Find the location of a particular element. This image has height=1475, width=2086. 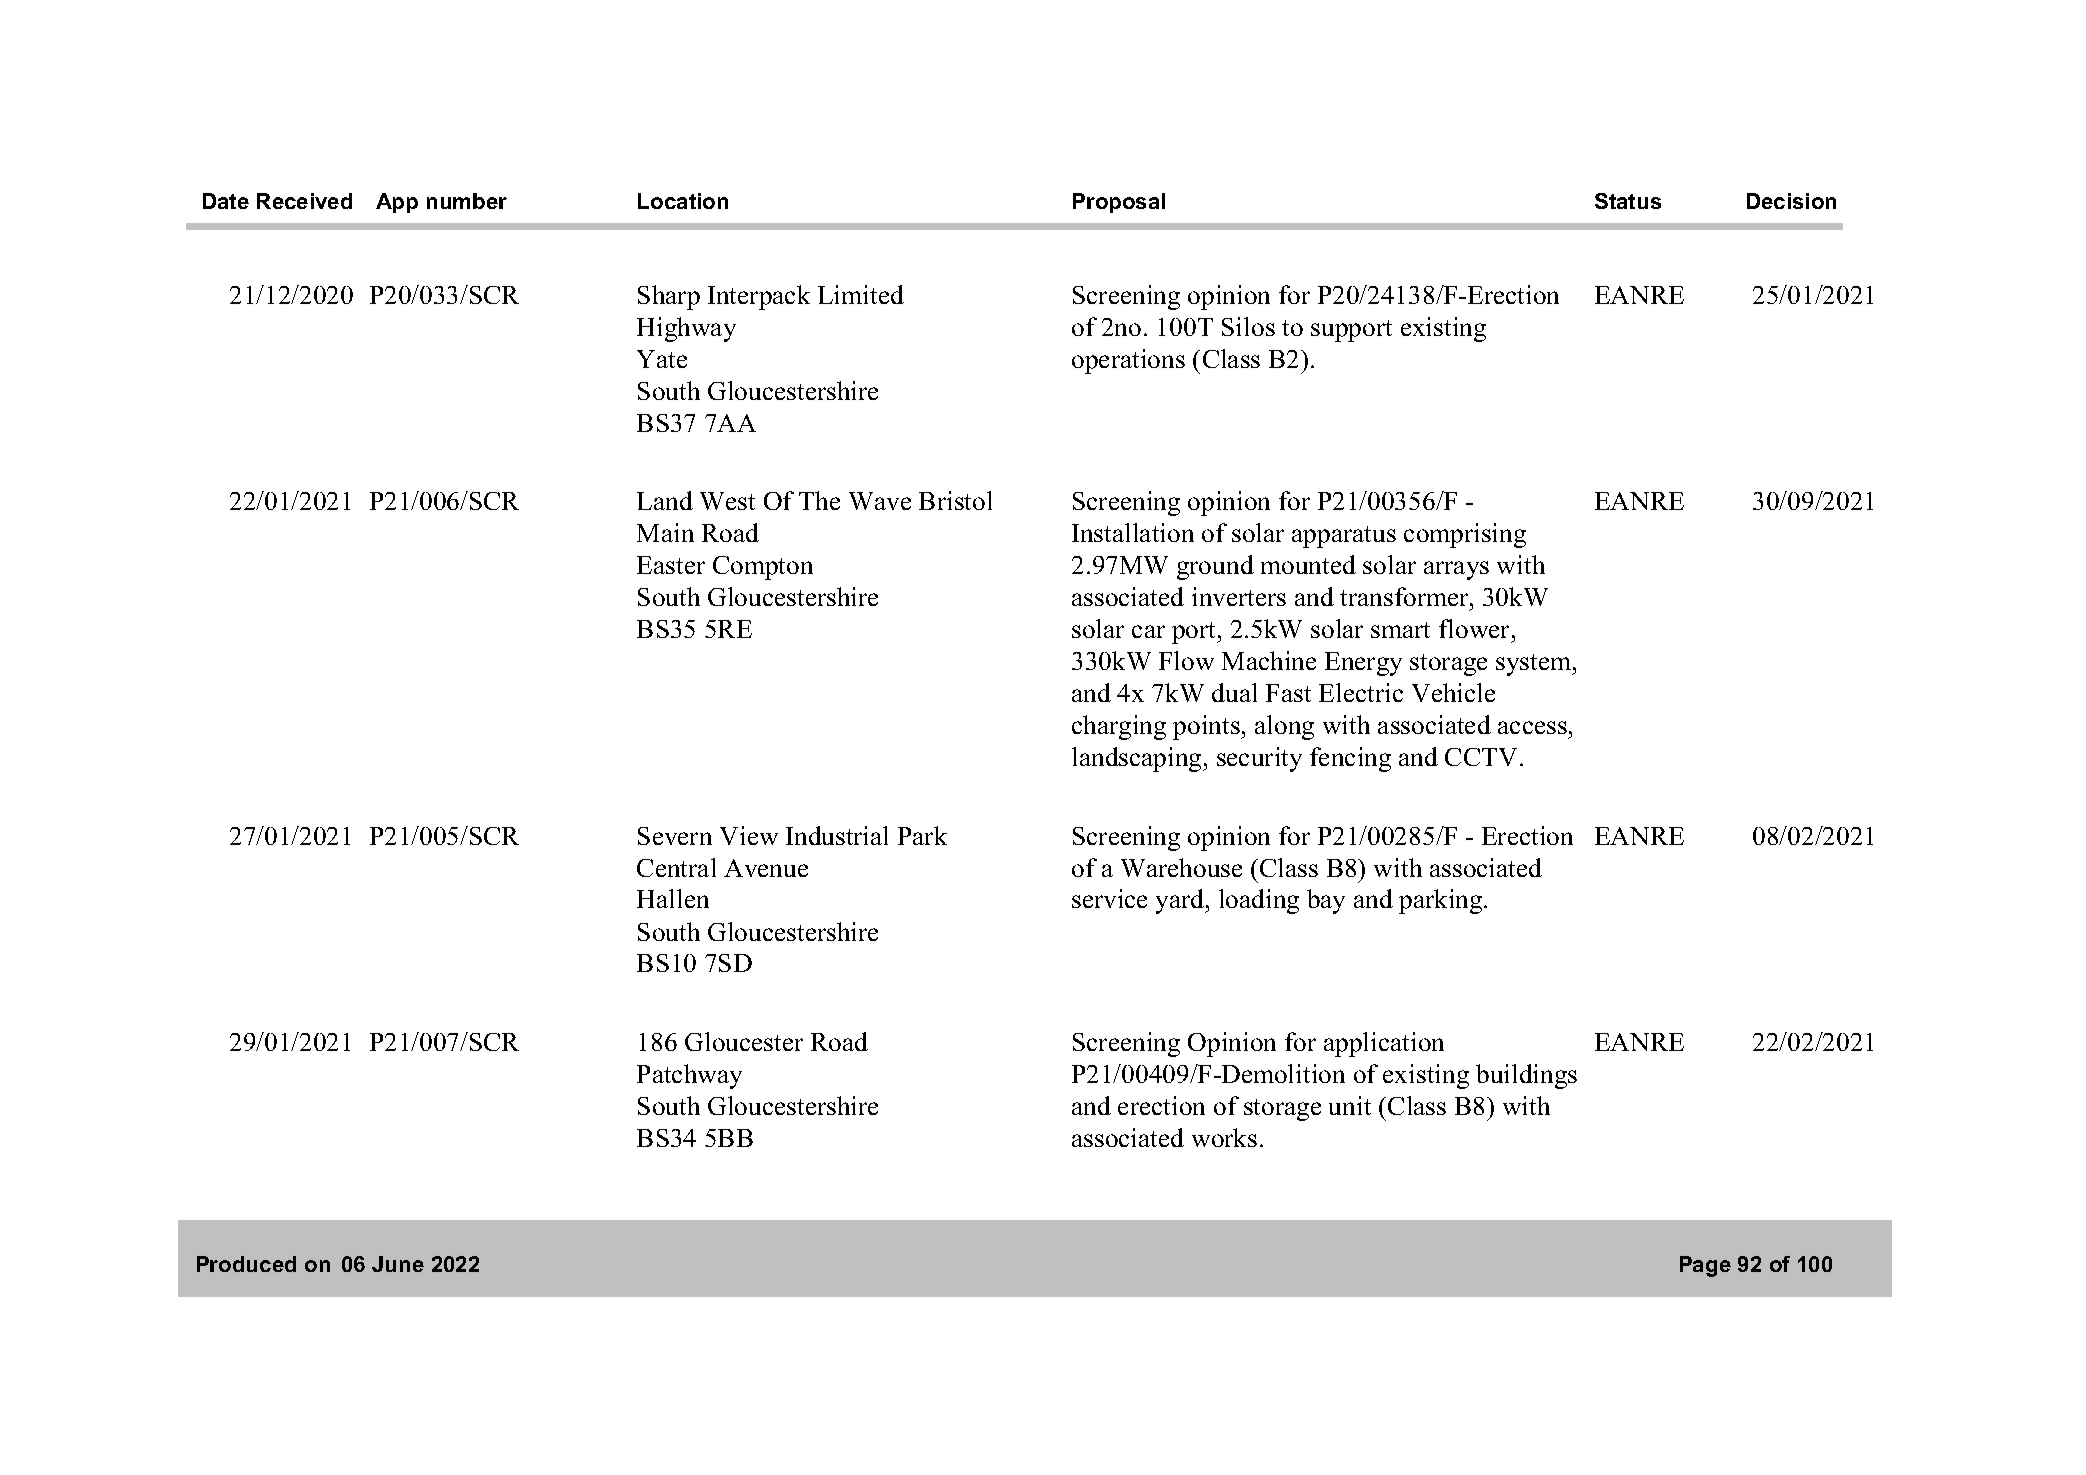

Proposal is located at coordinates (1119, 203).
